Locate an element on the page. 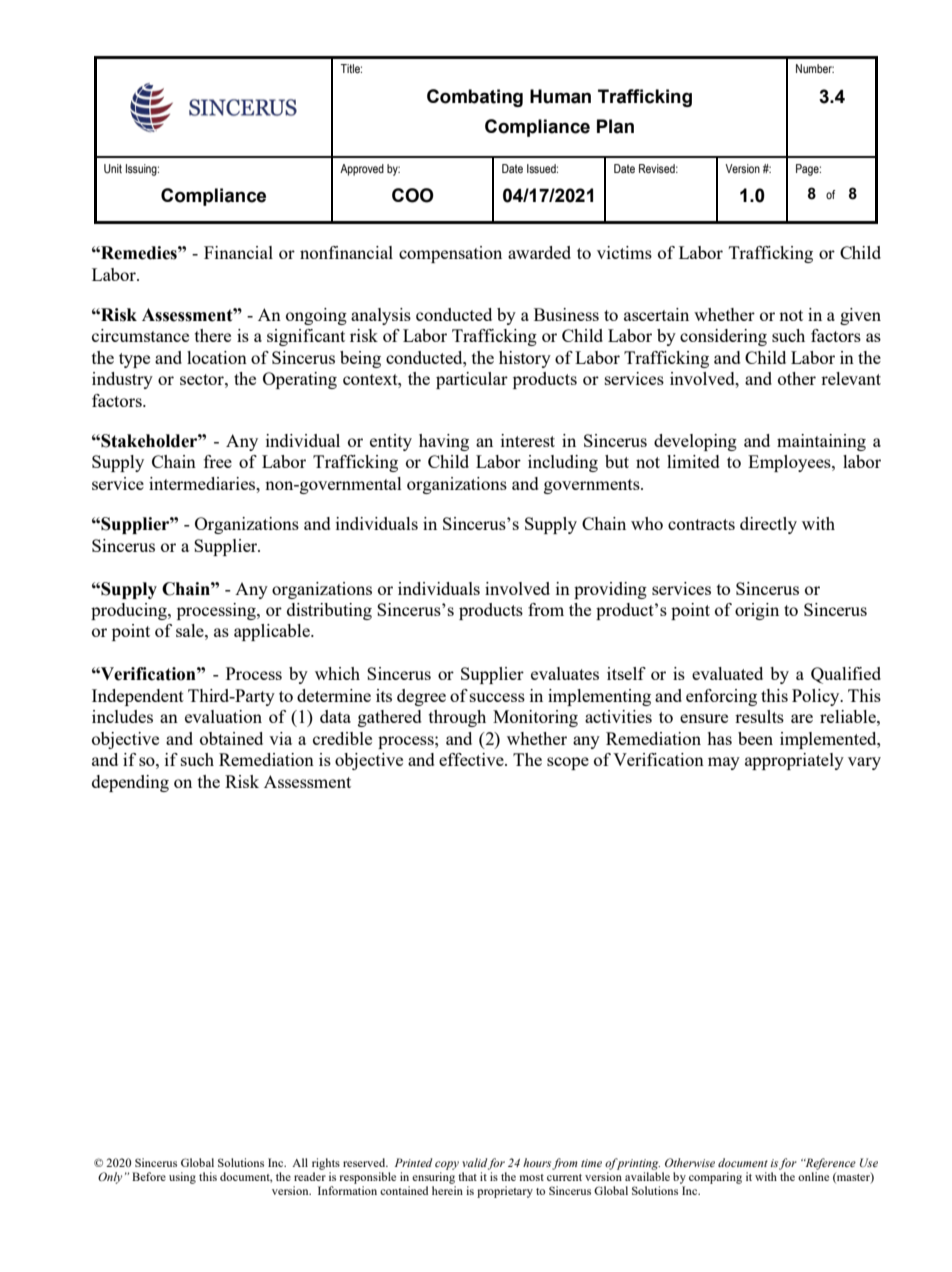 The image size is (952, 1272). depending is located at coordinates (130, 783).
